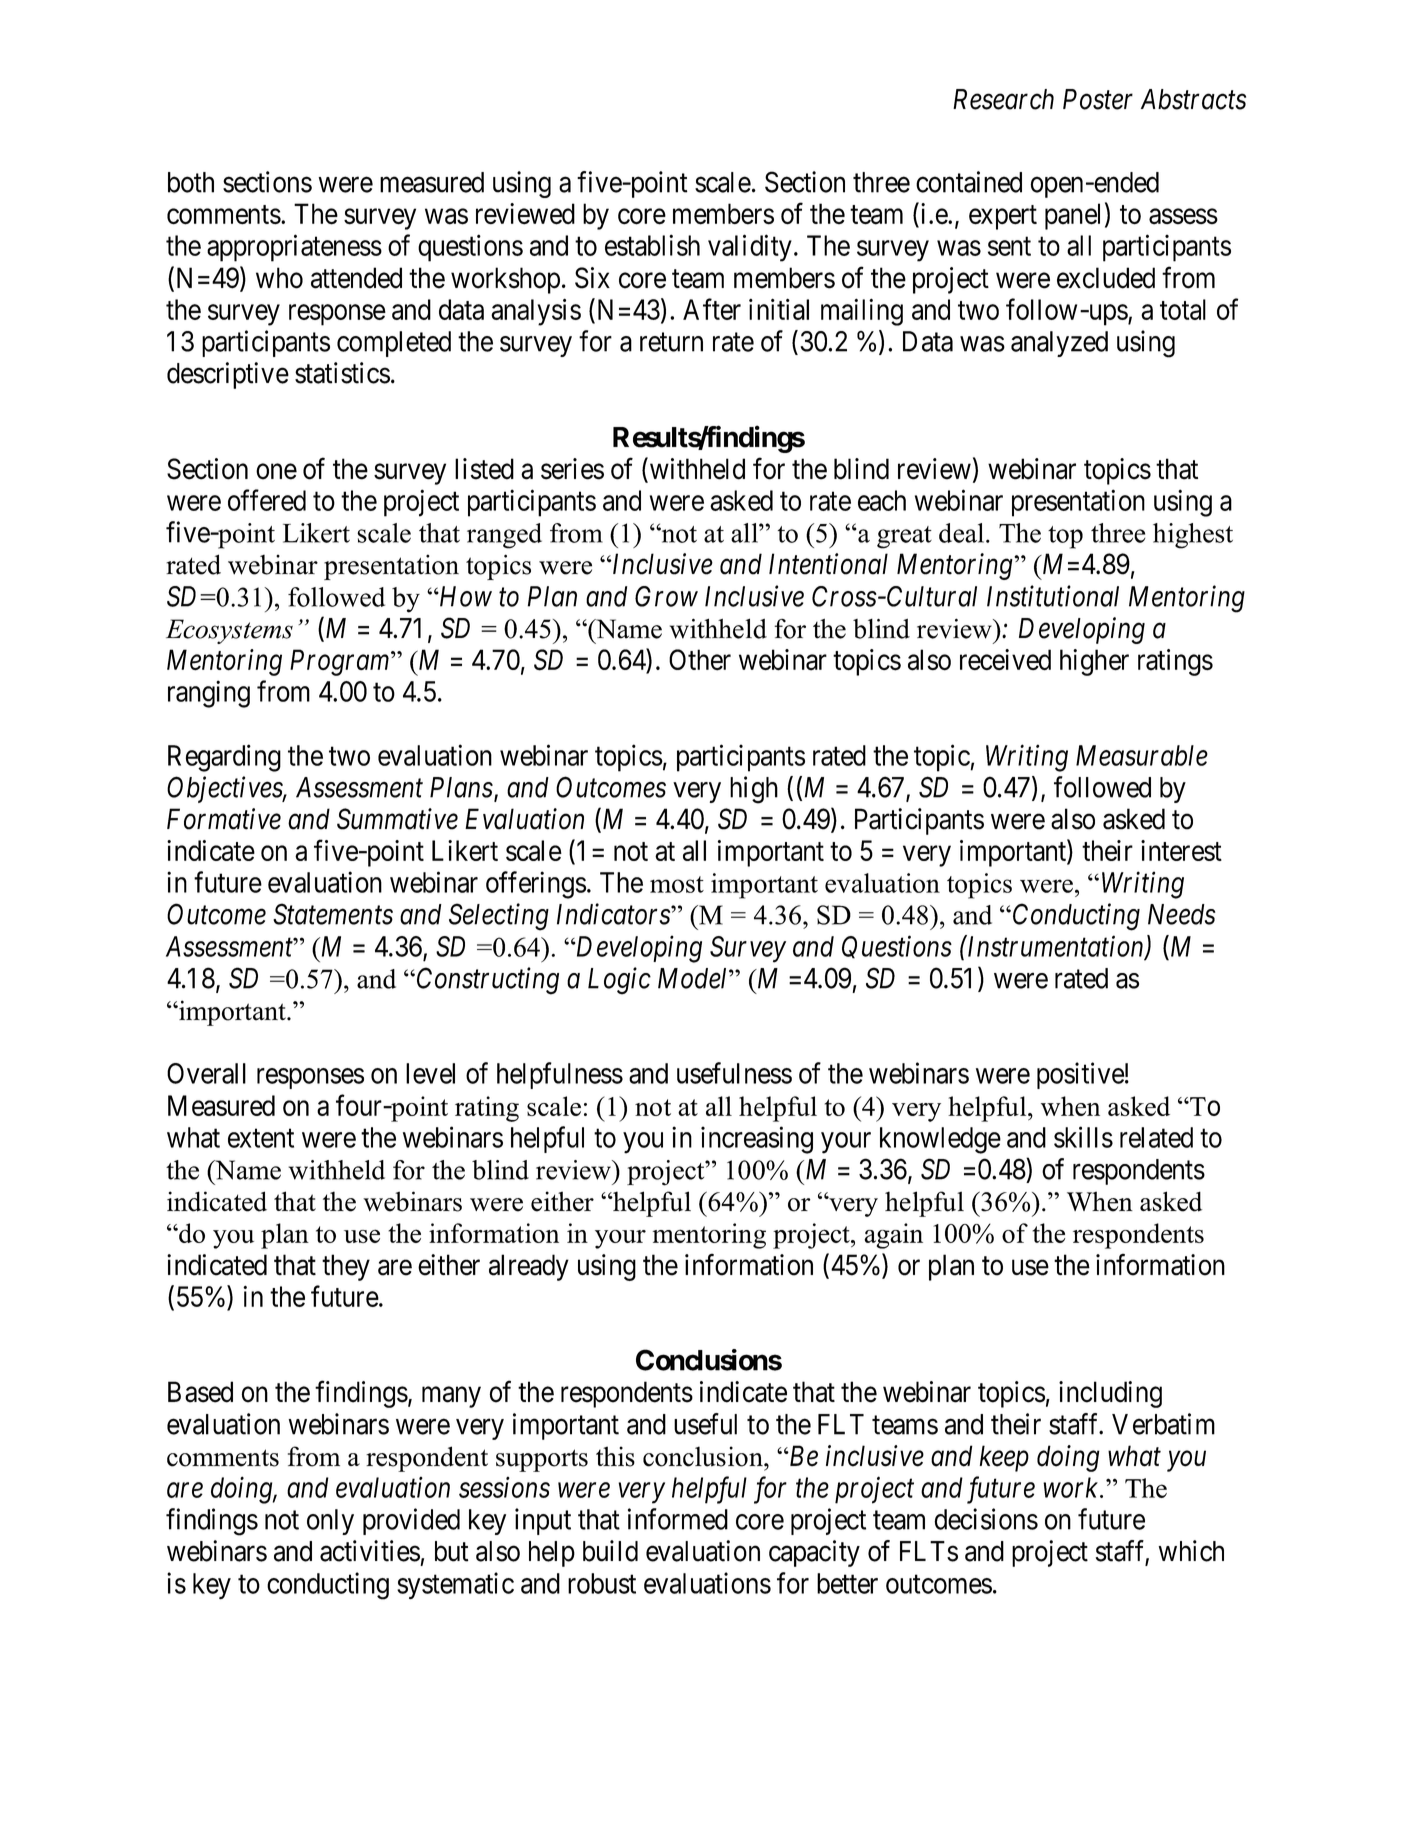 The image size is (1412, 1827). Describe the element at coordinates (267, 500) in the page. I see `offered` at that location.
